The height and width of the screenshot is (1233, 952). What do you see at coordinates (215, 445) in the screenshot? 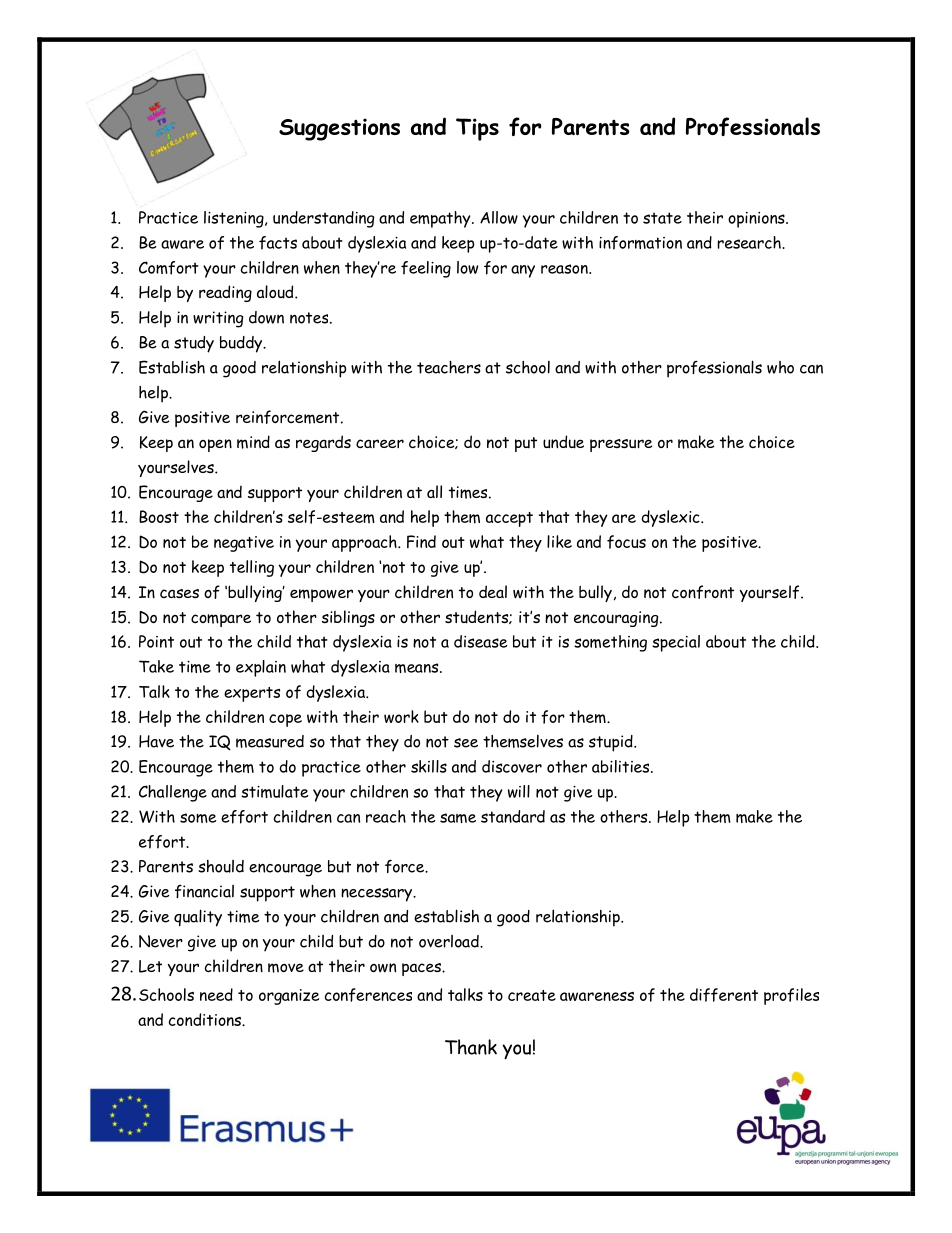
I see `open` at bounding box center [215, 445].
